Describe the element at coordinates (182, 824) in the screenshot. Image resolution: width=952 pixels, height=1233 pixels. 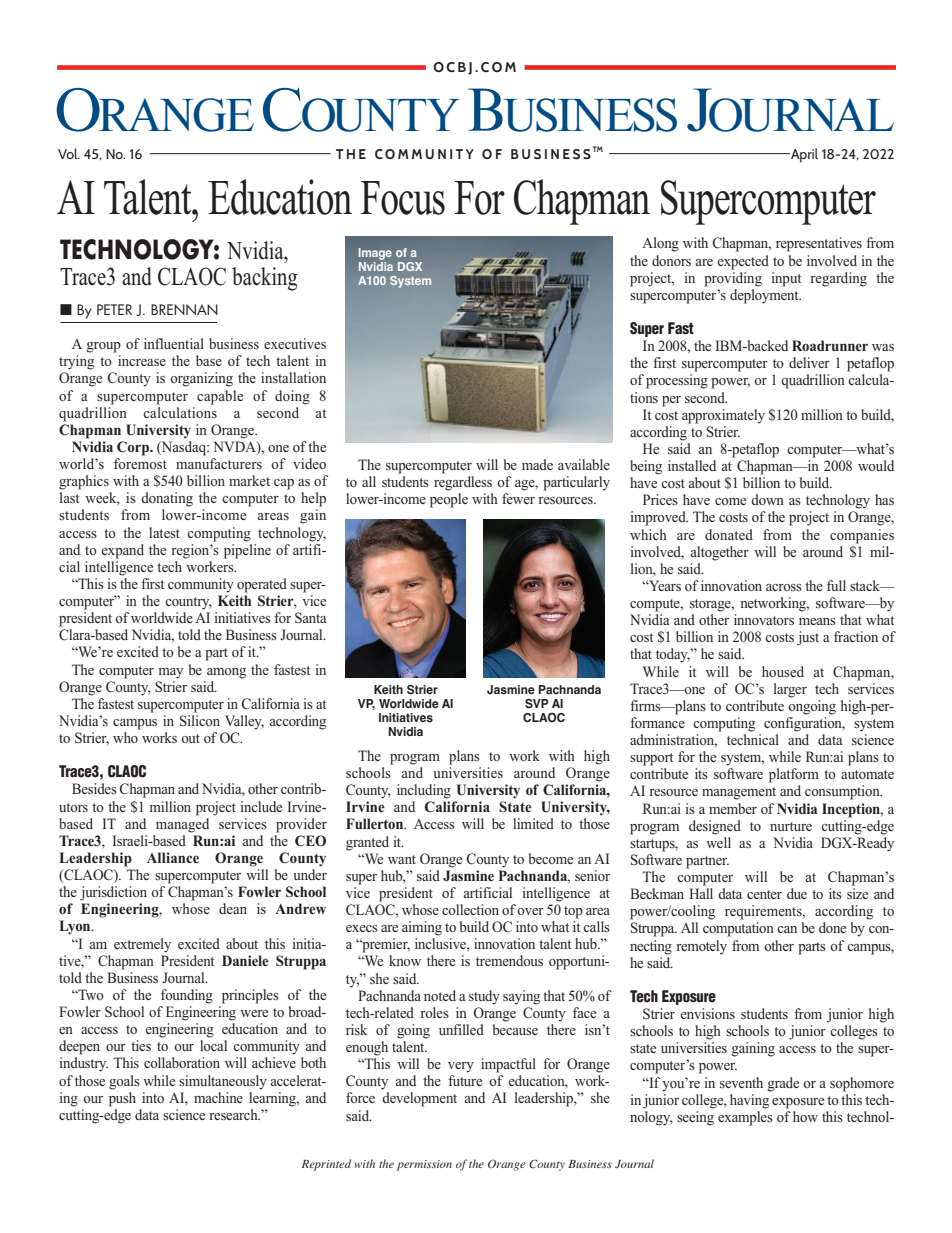
I see `managed` at that location.
